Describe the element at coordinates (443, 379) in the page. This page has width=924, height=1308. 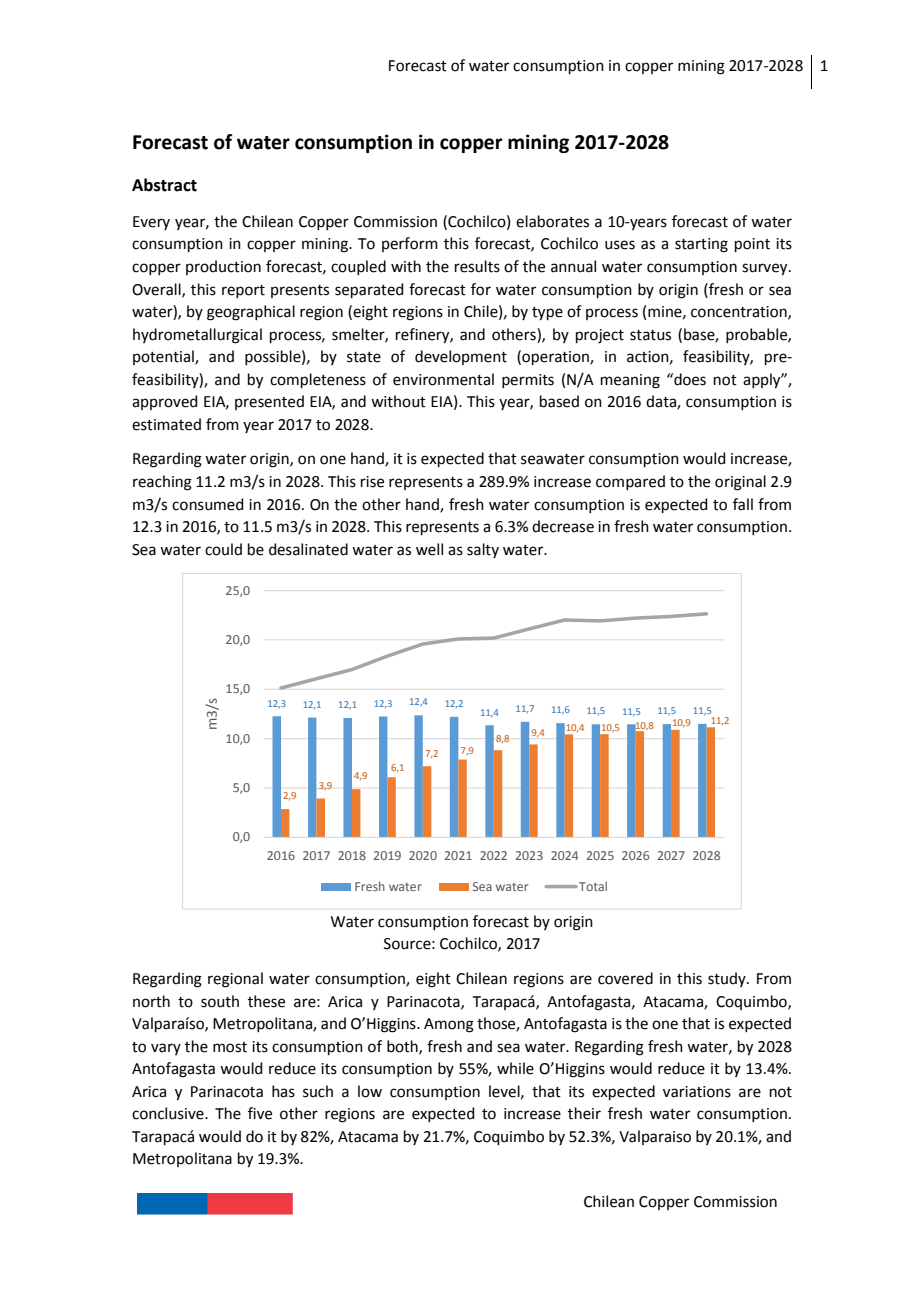
I see `environmental` at that location.
